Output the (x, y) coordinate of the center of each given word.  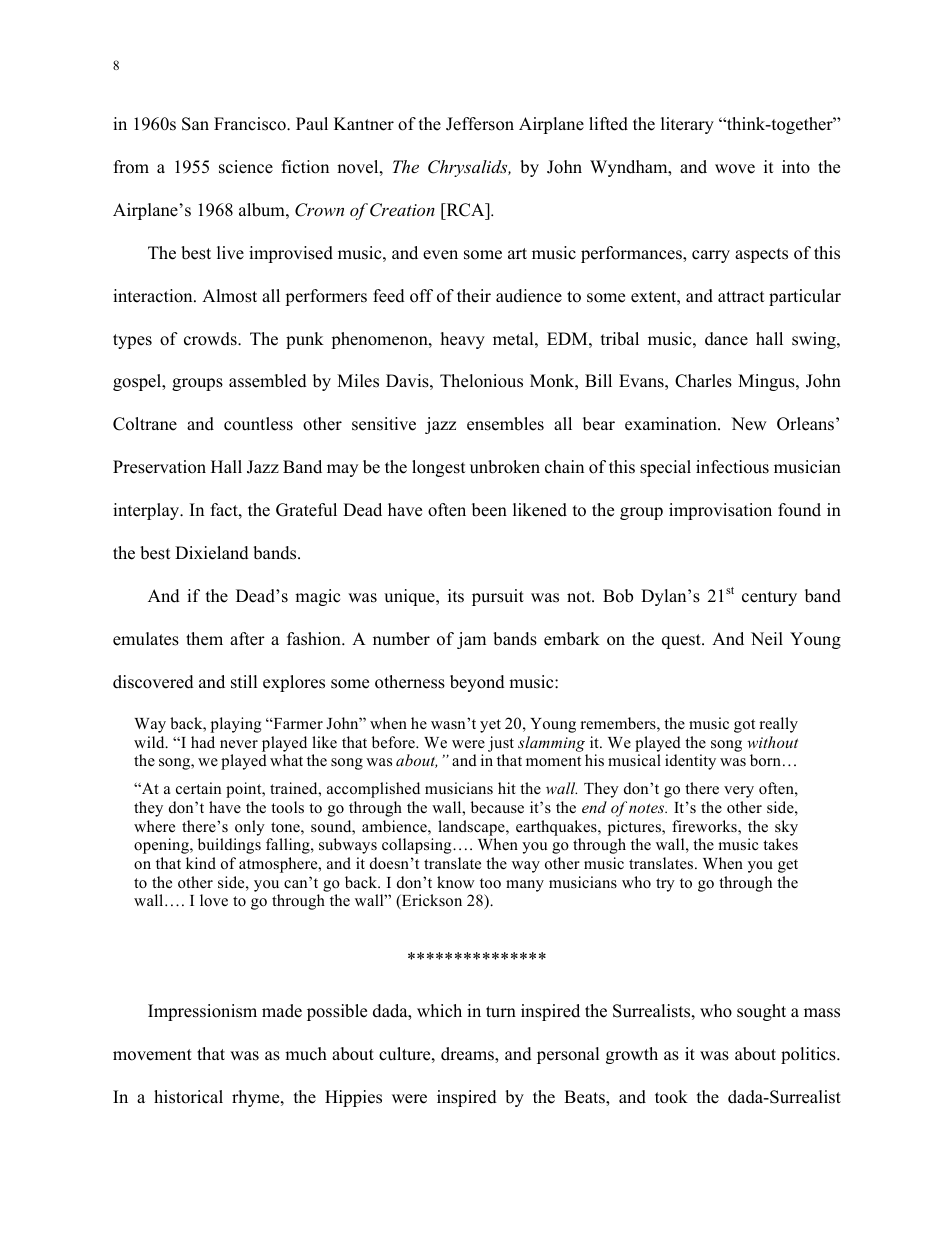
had (203, 742)
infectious (732, 467)
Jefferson (480, 124)
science (246, 167)
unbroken (505, 467)
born (765, 760)
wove (735, 169)
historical (188, 1097)
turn (501, 1012)
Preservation (159, 467)
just (501, 744)
